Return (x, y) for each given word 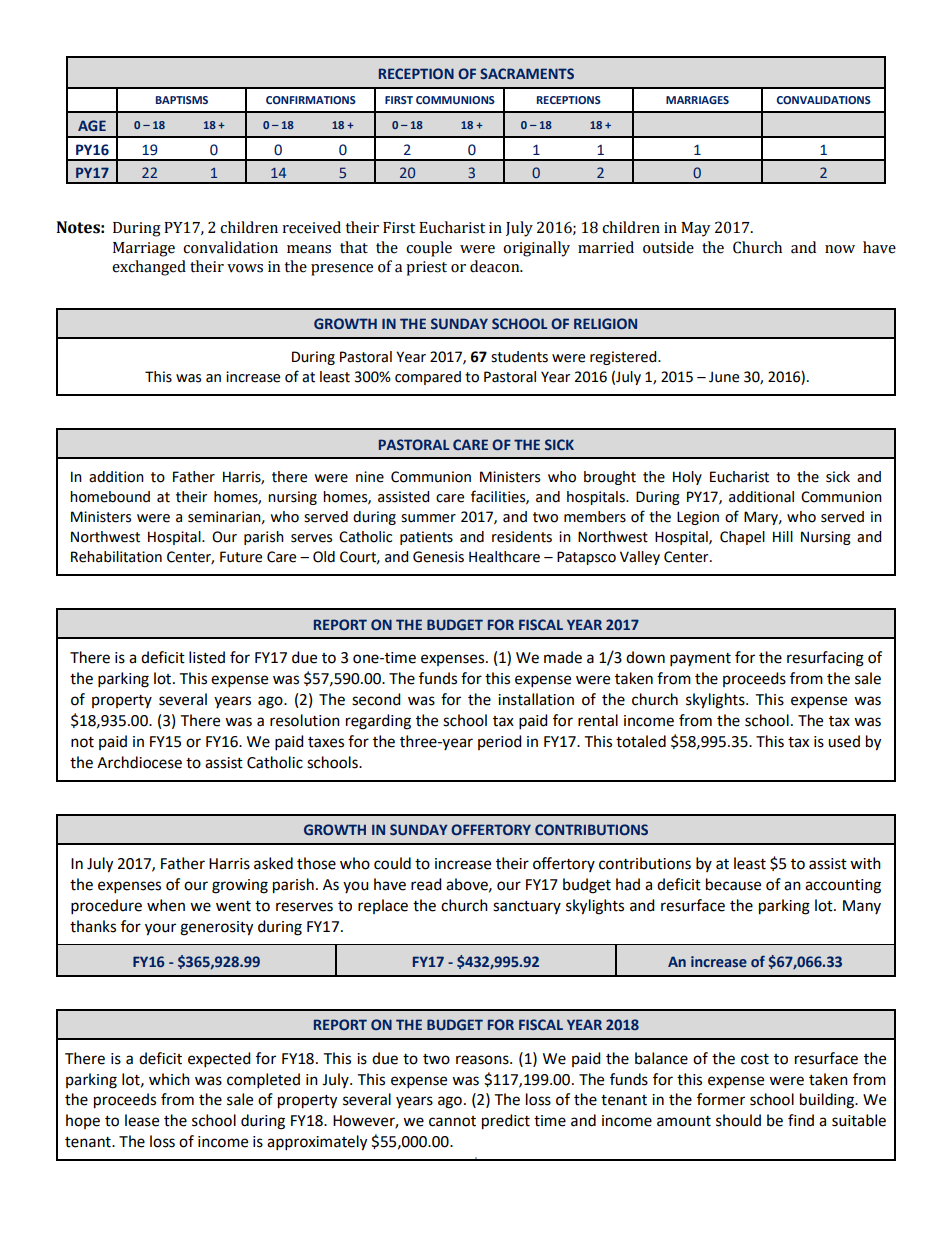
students (519, 357)
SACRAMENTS (527, 73)
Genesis (438, 557)
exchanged (149, 268)
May (695, 229)
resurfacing (825, 659)
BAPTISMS (182, 100)
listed (207, 657)
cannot (452, 1121)
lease (142, 1120)
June (724, 377)
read (426, 884)
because (733, 884)
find (801, 1120)
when (166, 905)
